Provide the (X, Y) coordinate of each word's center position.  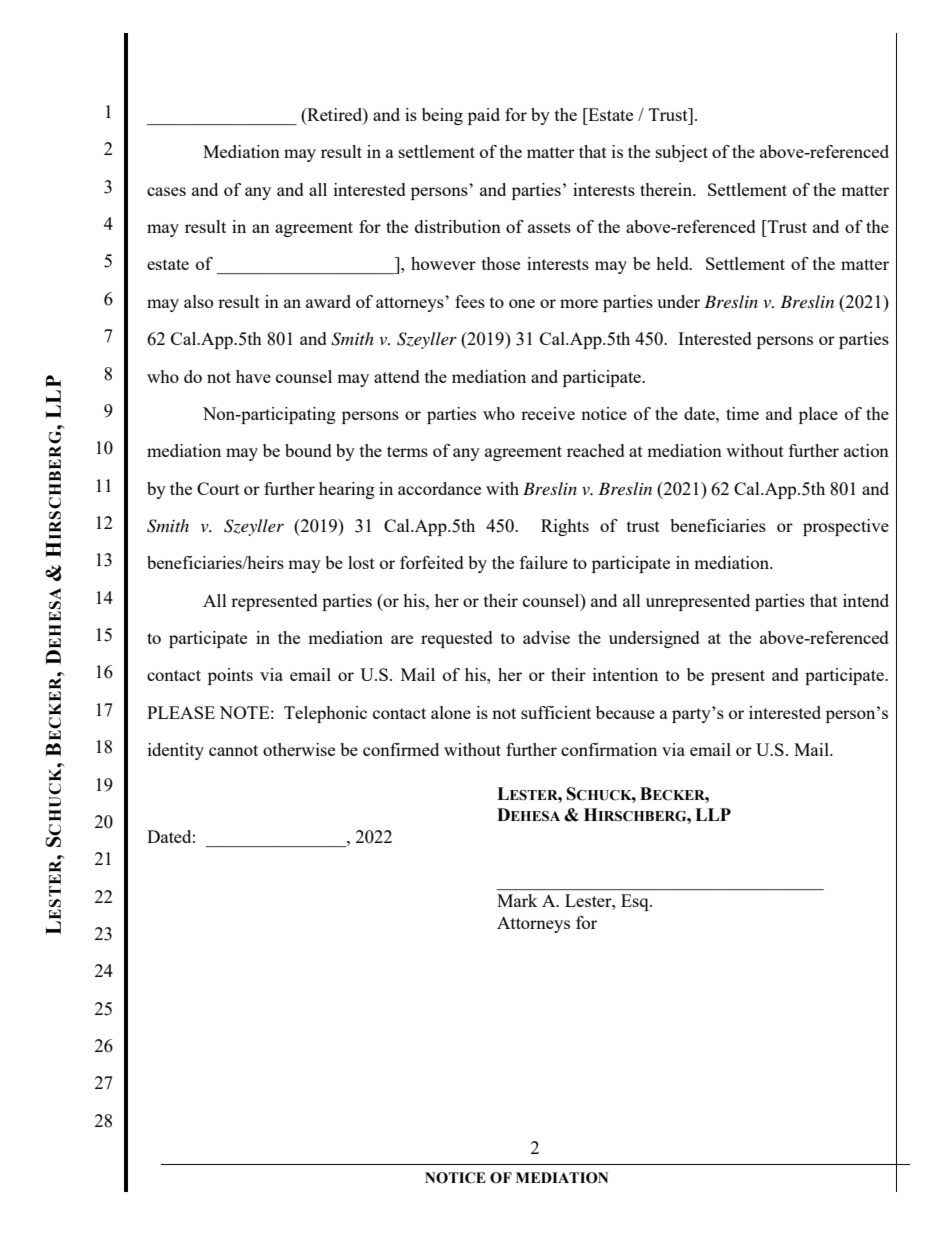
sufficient (556, 712)
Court (218, 488)
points (230, 676)
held (673, 263)
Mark (517, 900)
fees (470, 301)
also (198, 301)
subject (682, 153)
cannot (233, 750)
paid (484, 116)
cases (166, 191)
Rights (565, 527)
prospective (846, 527)
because (625, 712)
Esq (636, 902)
